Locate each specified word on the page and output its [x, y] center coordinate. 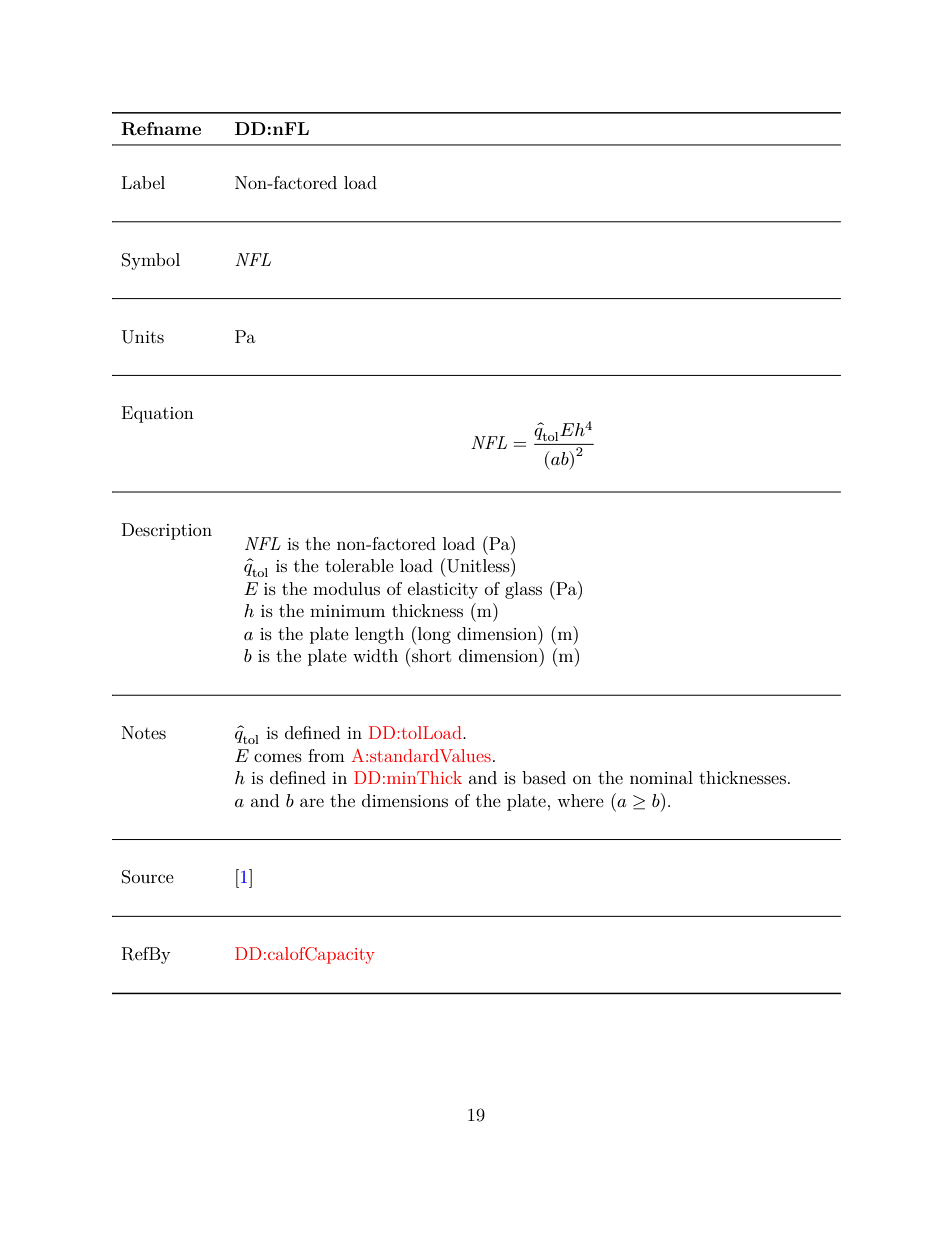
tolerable [359, 565]
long [434, 635]
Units [143, 337]
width [375, 655]
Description [167, 531]
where [580, 800]
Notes [144, 732]
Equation [158, 414]
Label [143, 182]
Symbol [151, 261]
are [312, 802]
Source [148, 877]
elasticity [443, 590]
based [544, 777]
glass [523, 590]
